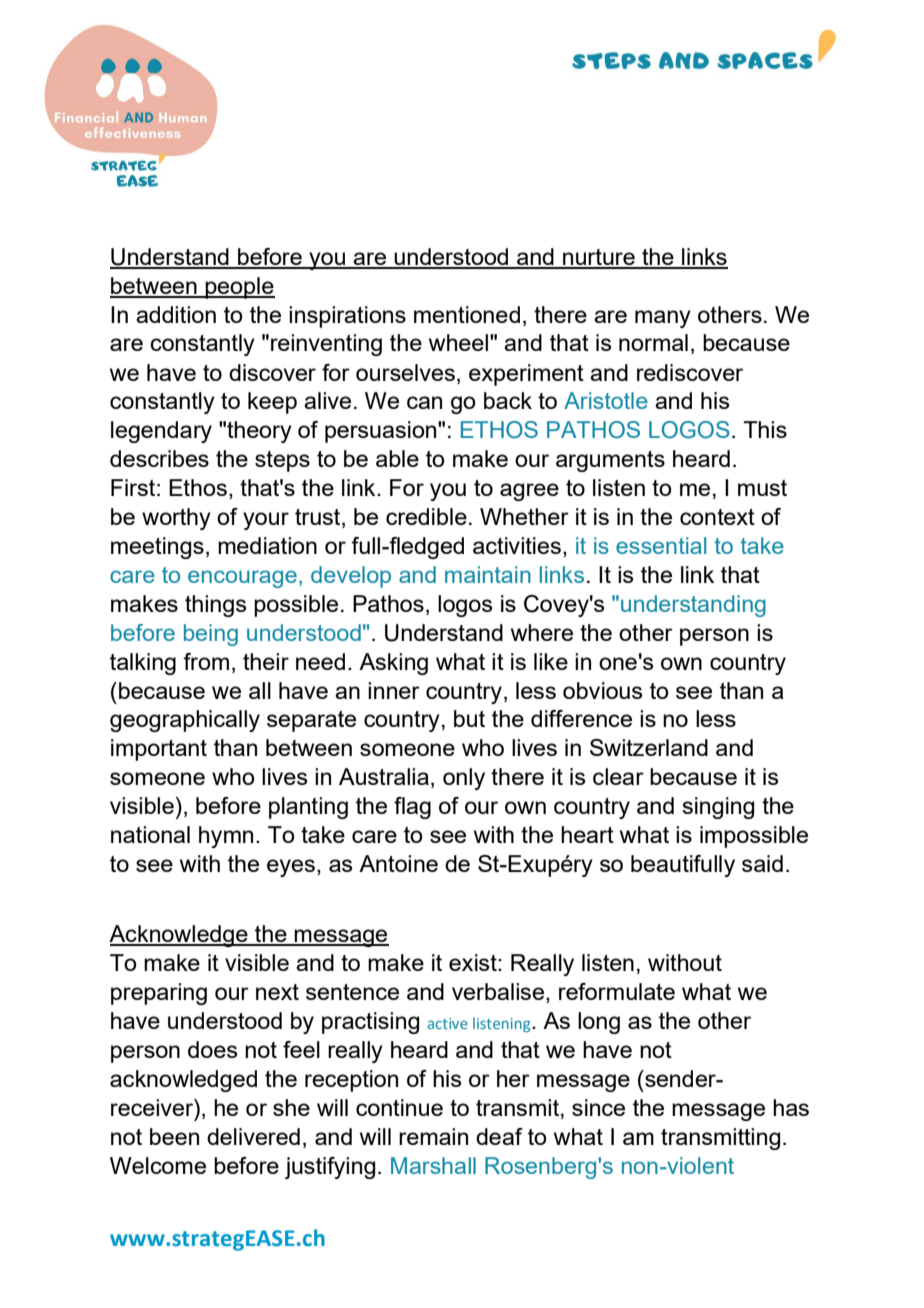 The height and width of the document is (1308, 924). What do you see at coordinates (542, 632) in the document?
I see `where` at bounding box center [542, 632].
